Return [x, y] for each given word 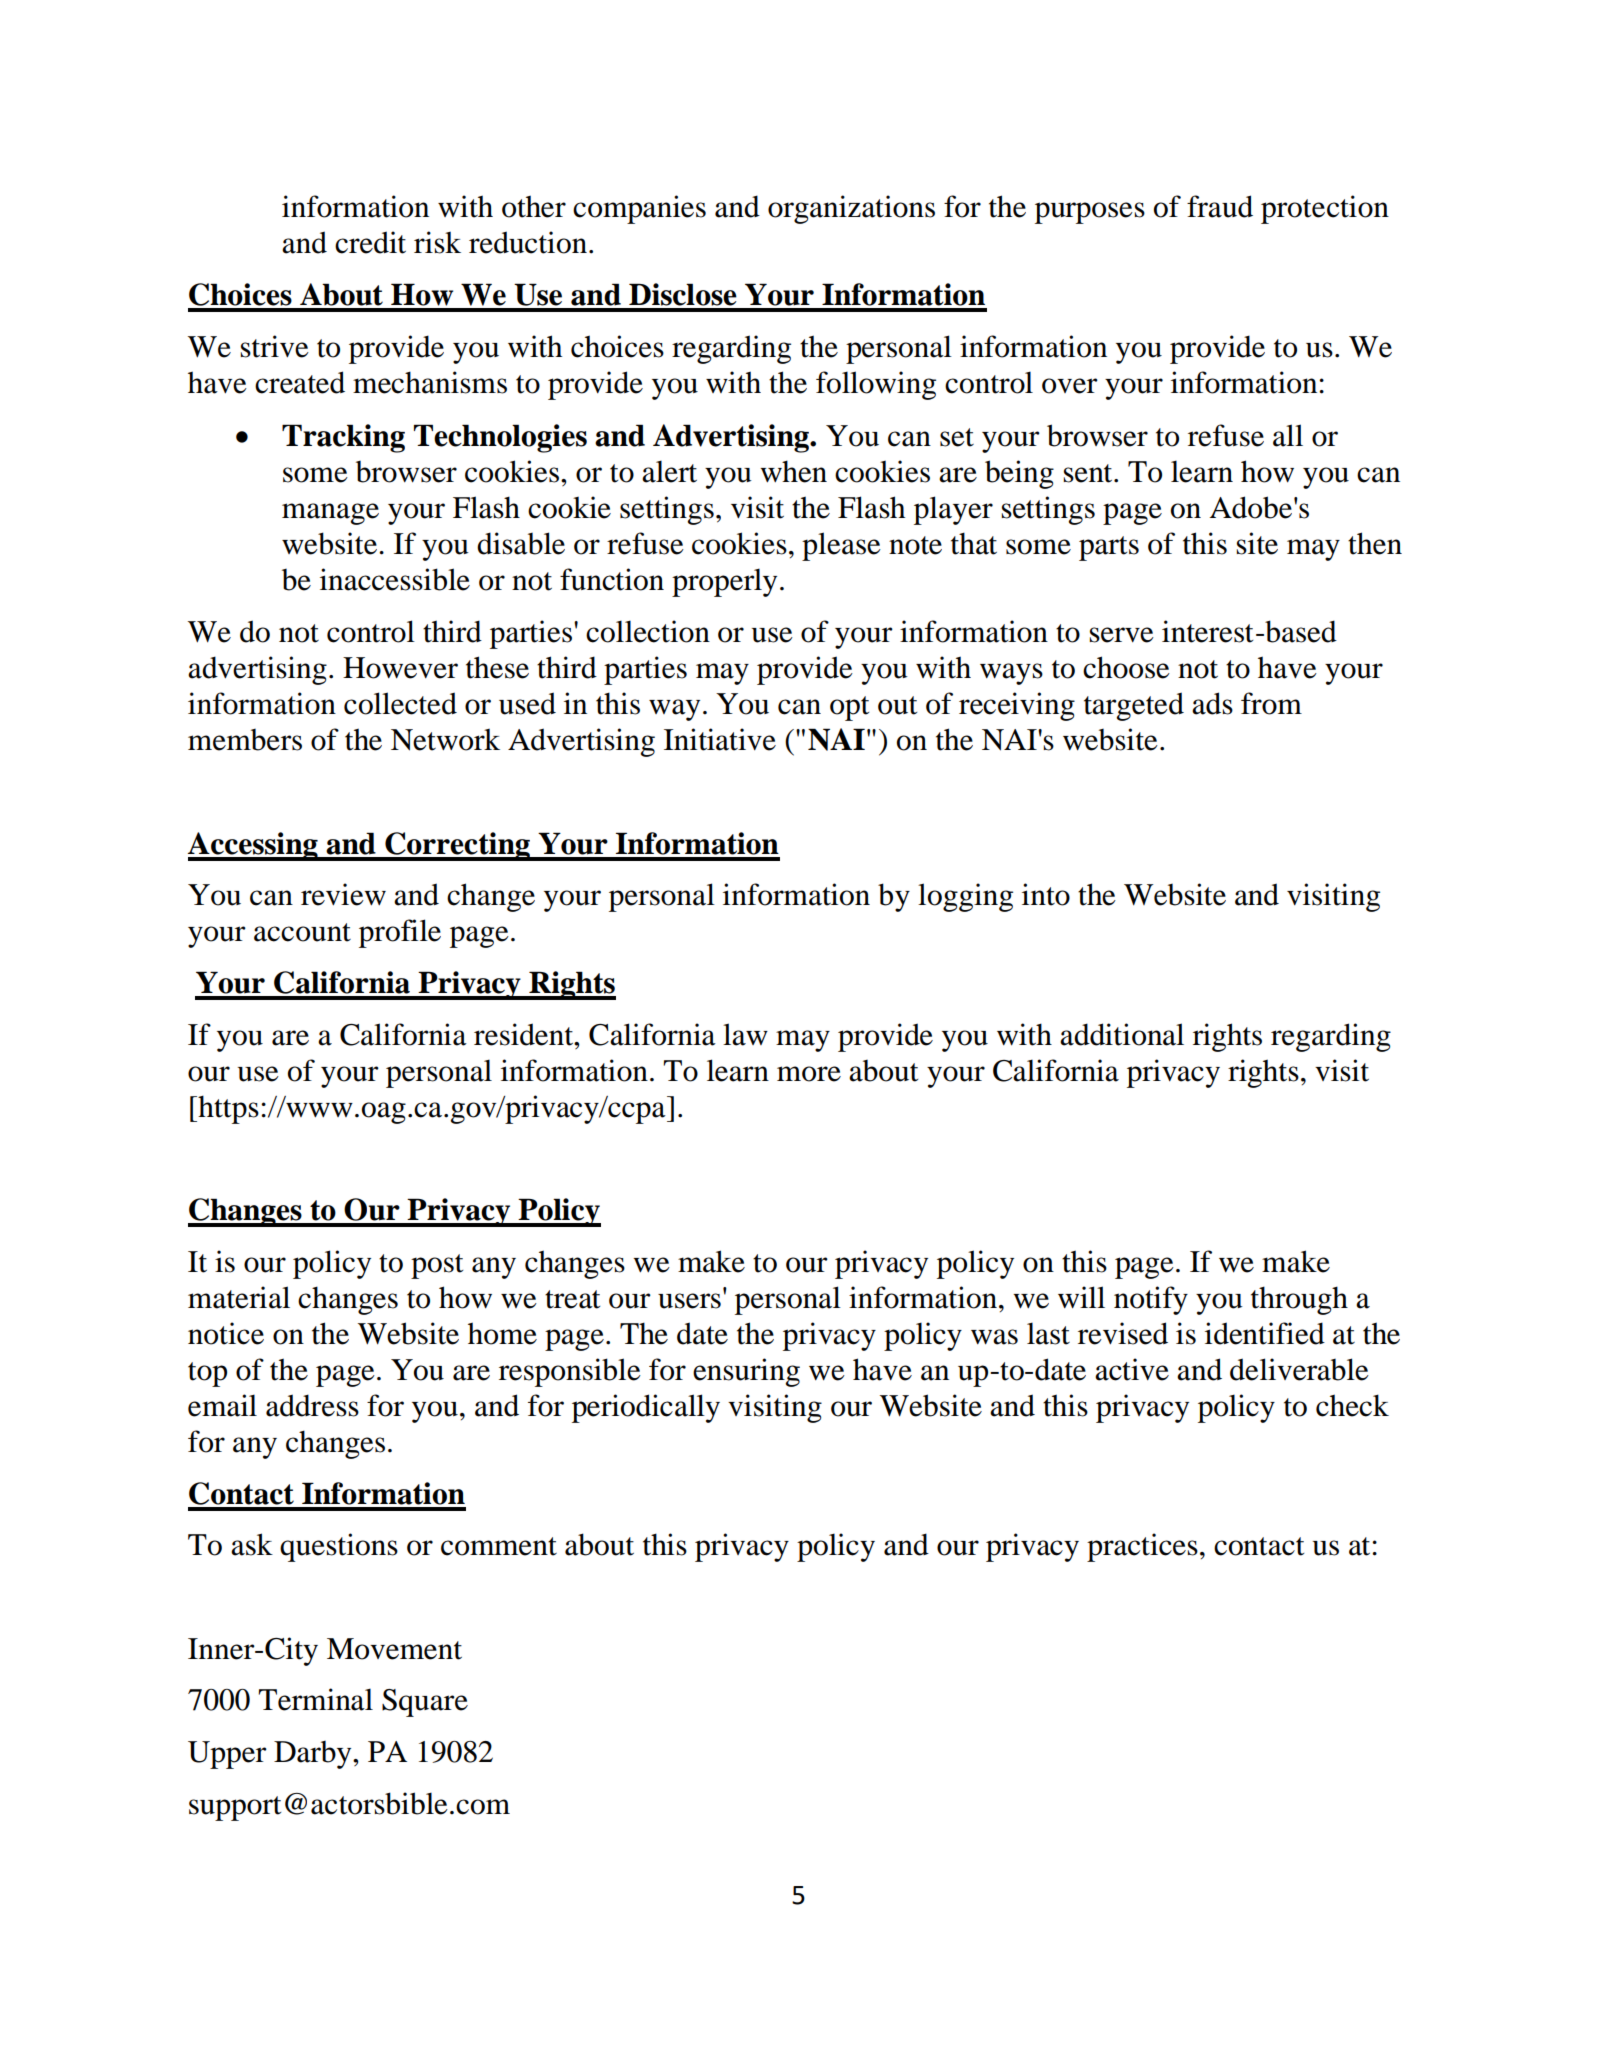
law [745, 1034]
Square [425, 1703]
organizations [851, 209]
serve [1122, 635]
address [312, 1405]
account [302, 932]
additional [1122, 1034]
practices [1142, 1547]
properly [724, 582]
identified [1265, 1333]
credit [370, 242]
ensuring [746, 1372]
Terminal [315, 1699]
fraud [1220, 206]
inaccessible [395, 579]
